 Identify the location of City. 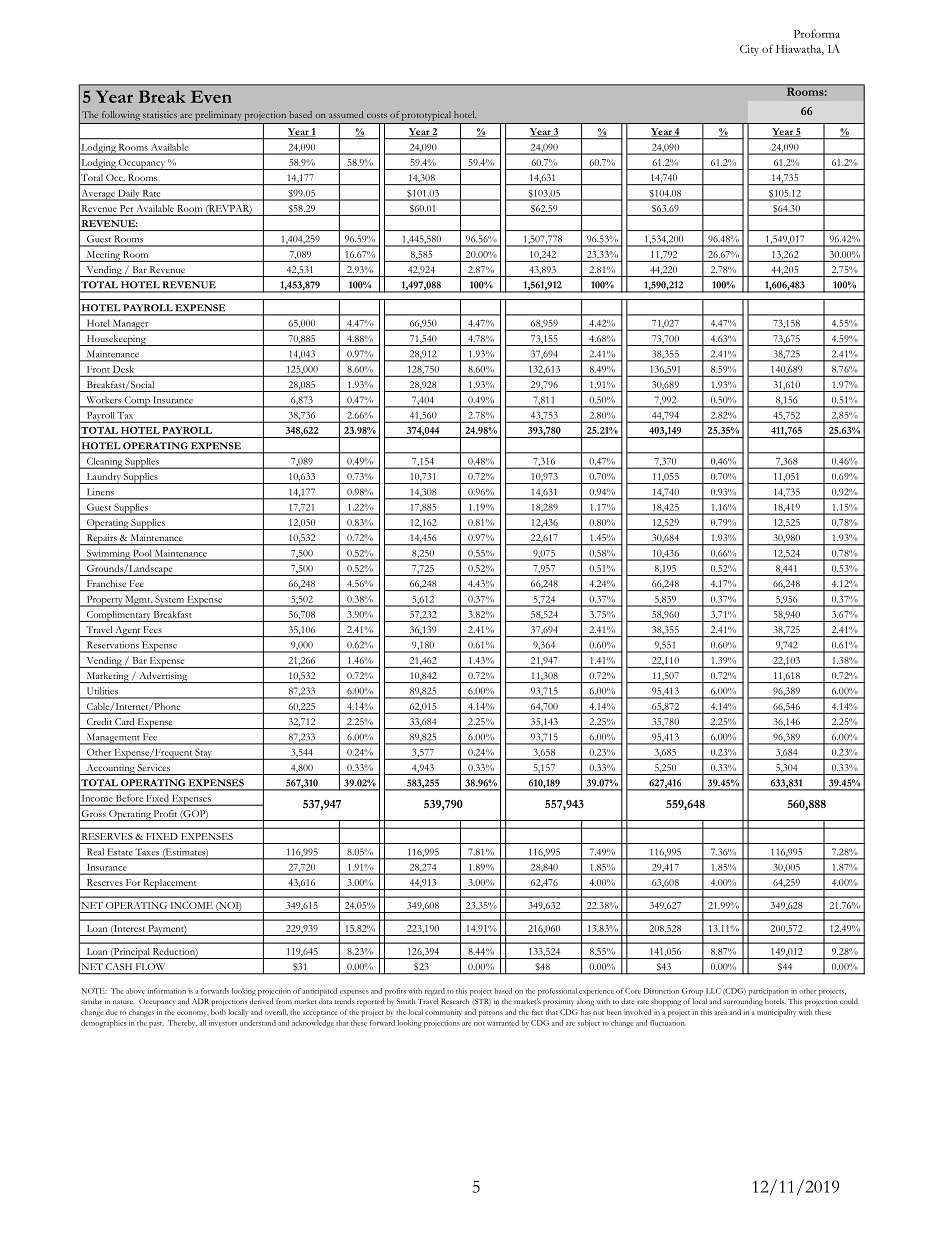
(749, 50).
